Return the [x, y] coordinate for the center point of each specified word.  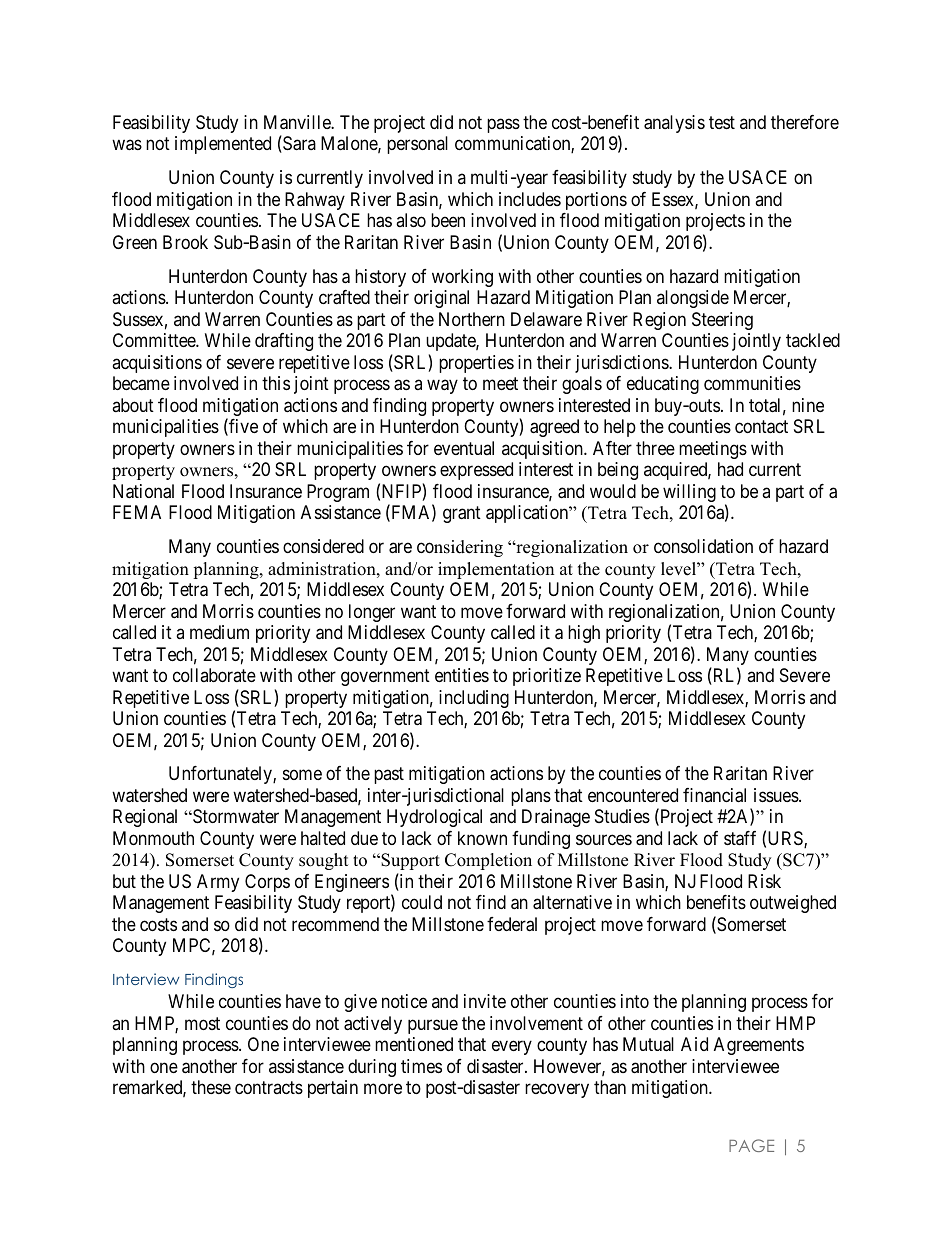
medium [219, 632]
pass [503, 125]
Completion [488, 861]
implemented [223, 145]
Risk [764, 881]
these [211, 1087]
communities [752, 383]
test [722, 122]
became [141, 383]
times [421, 1066]
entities [462, 675]
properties [476, 364]
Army [218, 883]
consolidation [703, 546]
